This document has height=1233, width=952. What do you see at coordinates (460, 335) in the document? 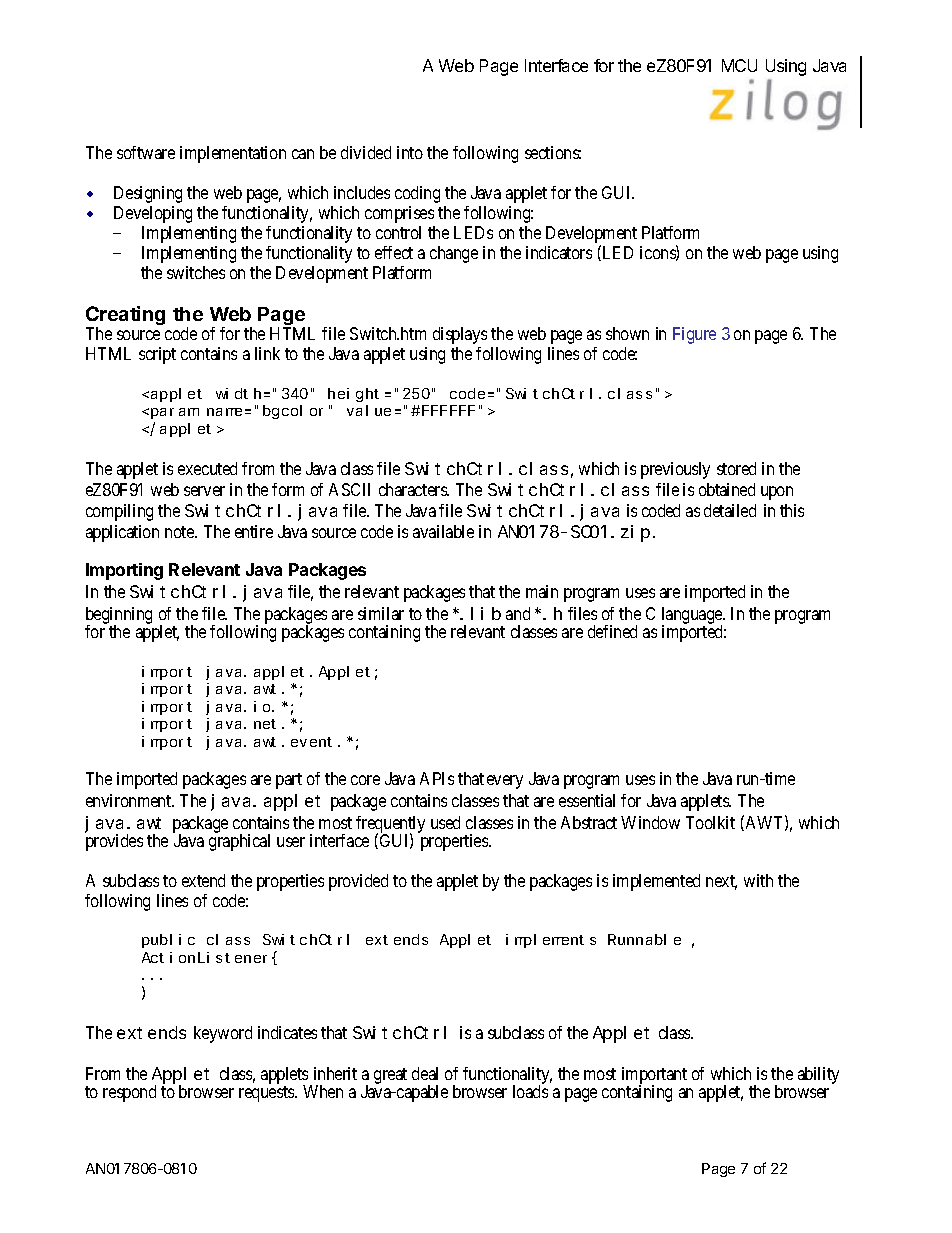
I see `displays` at bounding box center [460, 335].
